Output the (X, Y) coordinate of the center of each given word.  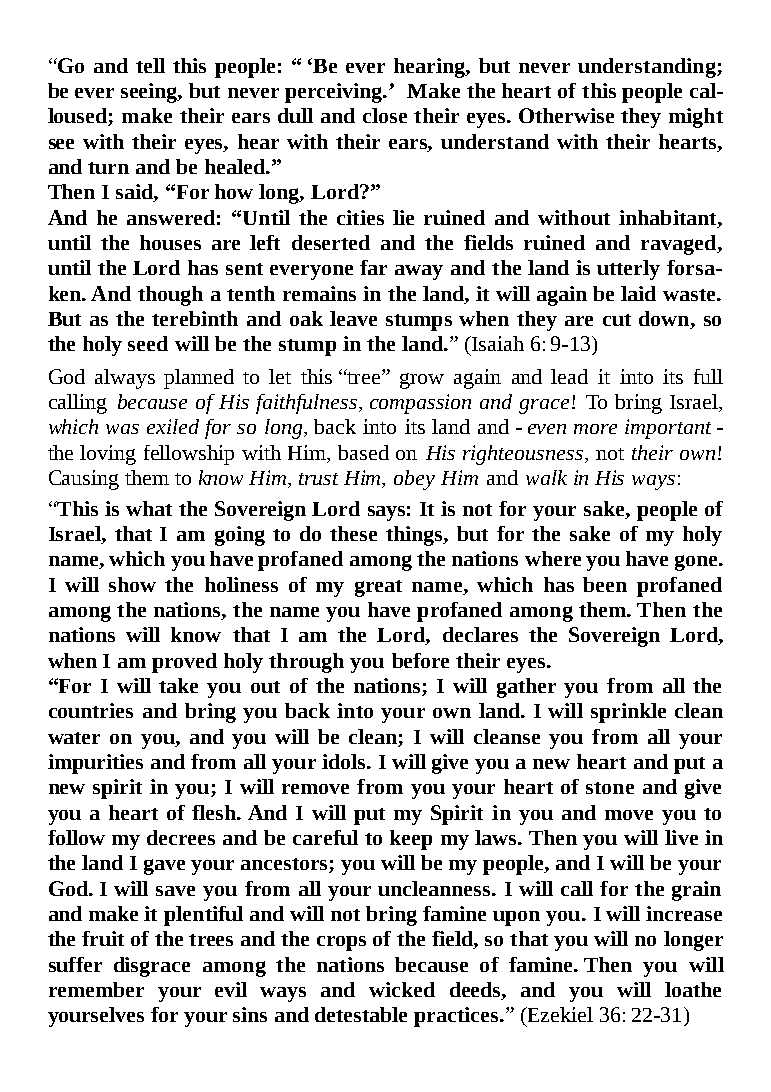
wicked (402, 989)
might (696, 118)
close (385, 115)
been (605, 584)
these (353, 533)
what (149, 508)
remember (96, 989)
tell (150, 65)
